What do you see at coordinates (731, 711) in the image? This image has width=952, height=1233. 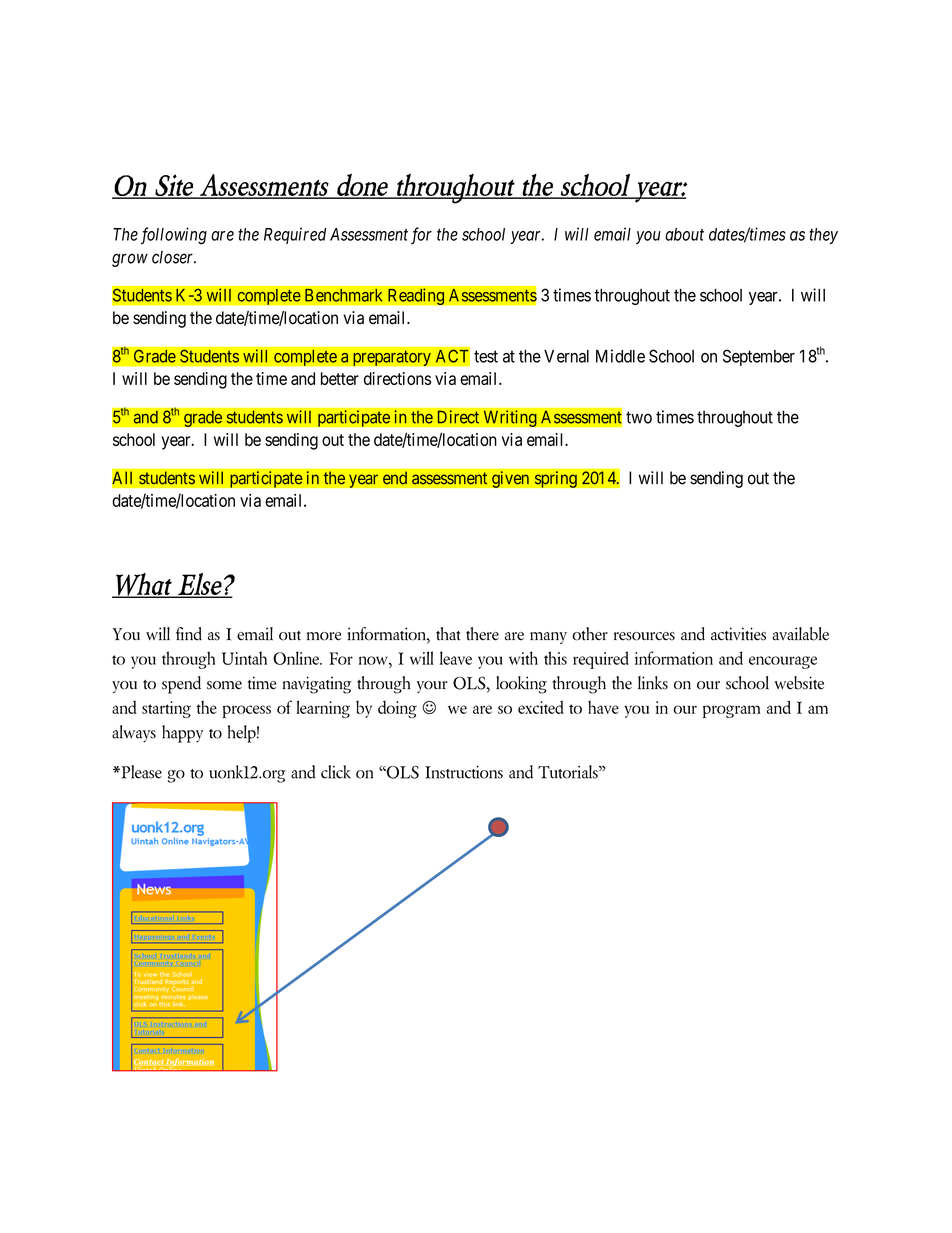 I see `program` at bounding box center [731, 711].
